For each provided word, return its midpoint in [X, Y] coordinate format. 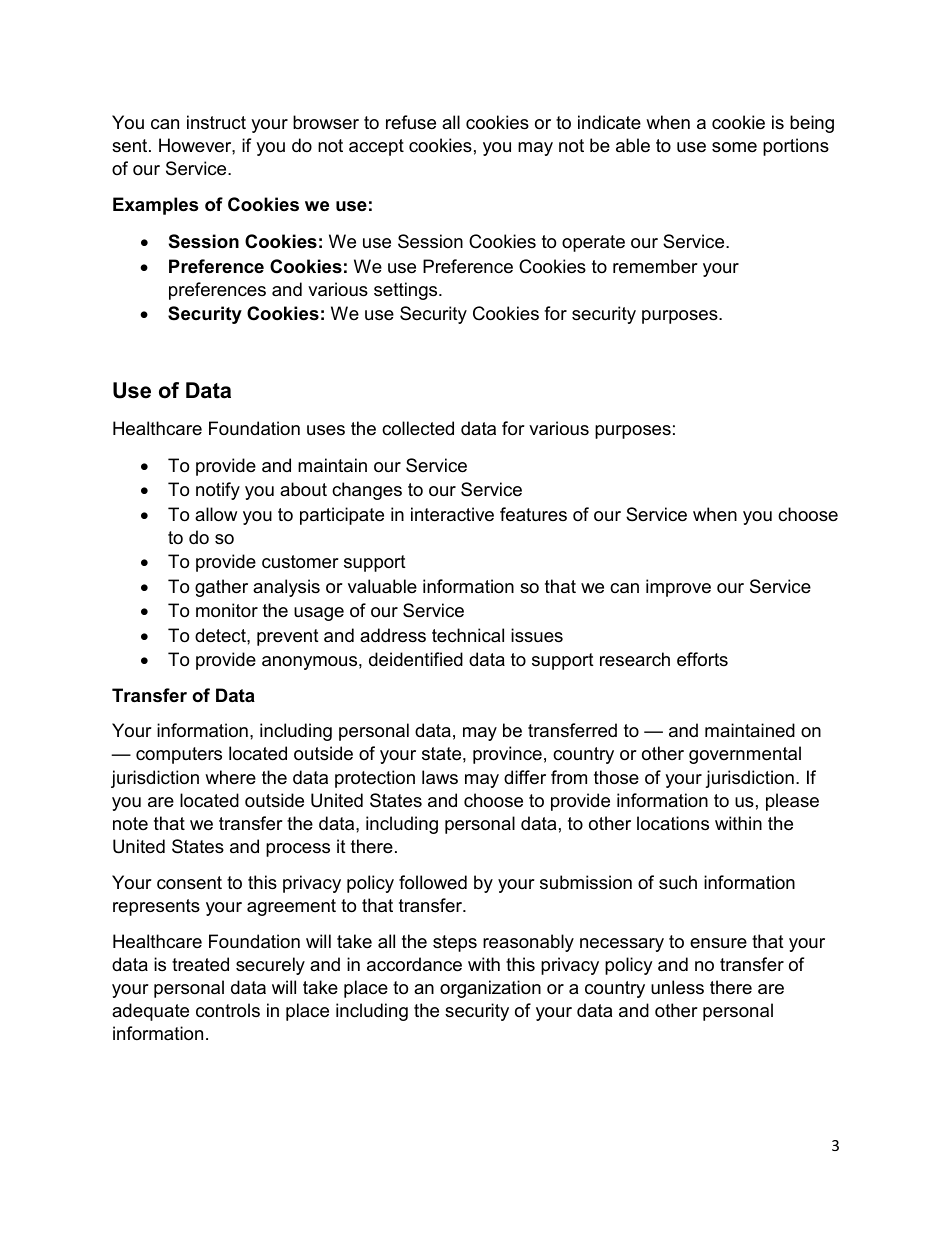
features [533, 514]
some [734, 147]
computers [179, 755]
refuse [411, 122]
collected [418, 428]
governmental [745, 755]
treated [200, 964]
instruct [216, 122]
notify [218, 491]
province [507, 755]
